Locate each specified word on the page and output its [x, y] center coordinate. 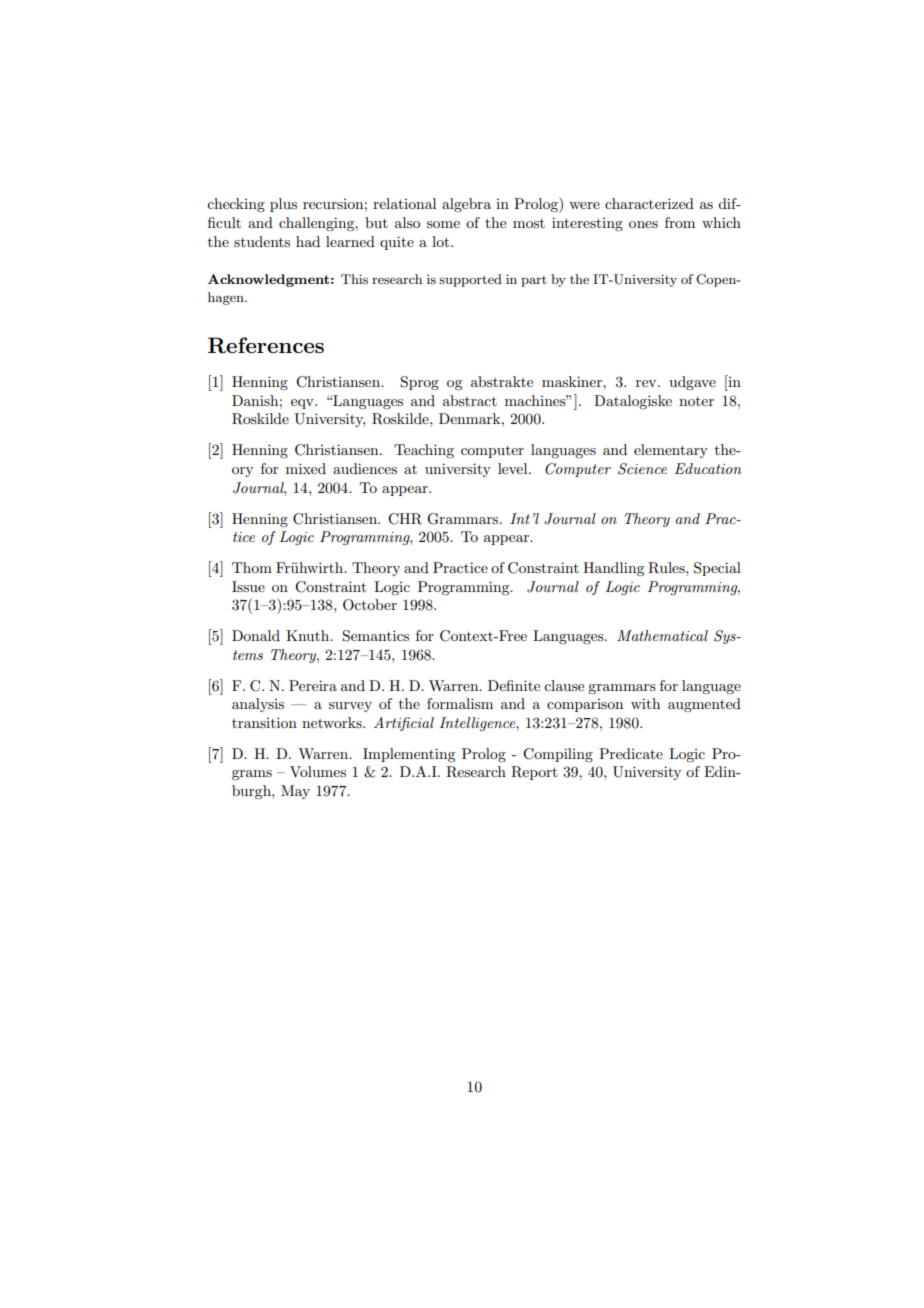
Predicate [631, 753]
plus [283, 205]
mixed [306, 468]
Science [642, 469]
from [680, 222]
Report [534, 773]
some [443, 224]
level [514, 468]
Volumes [318, 771]
